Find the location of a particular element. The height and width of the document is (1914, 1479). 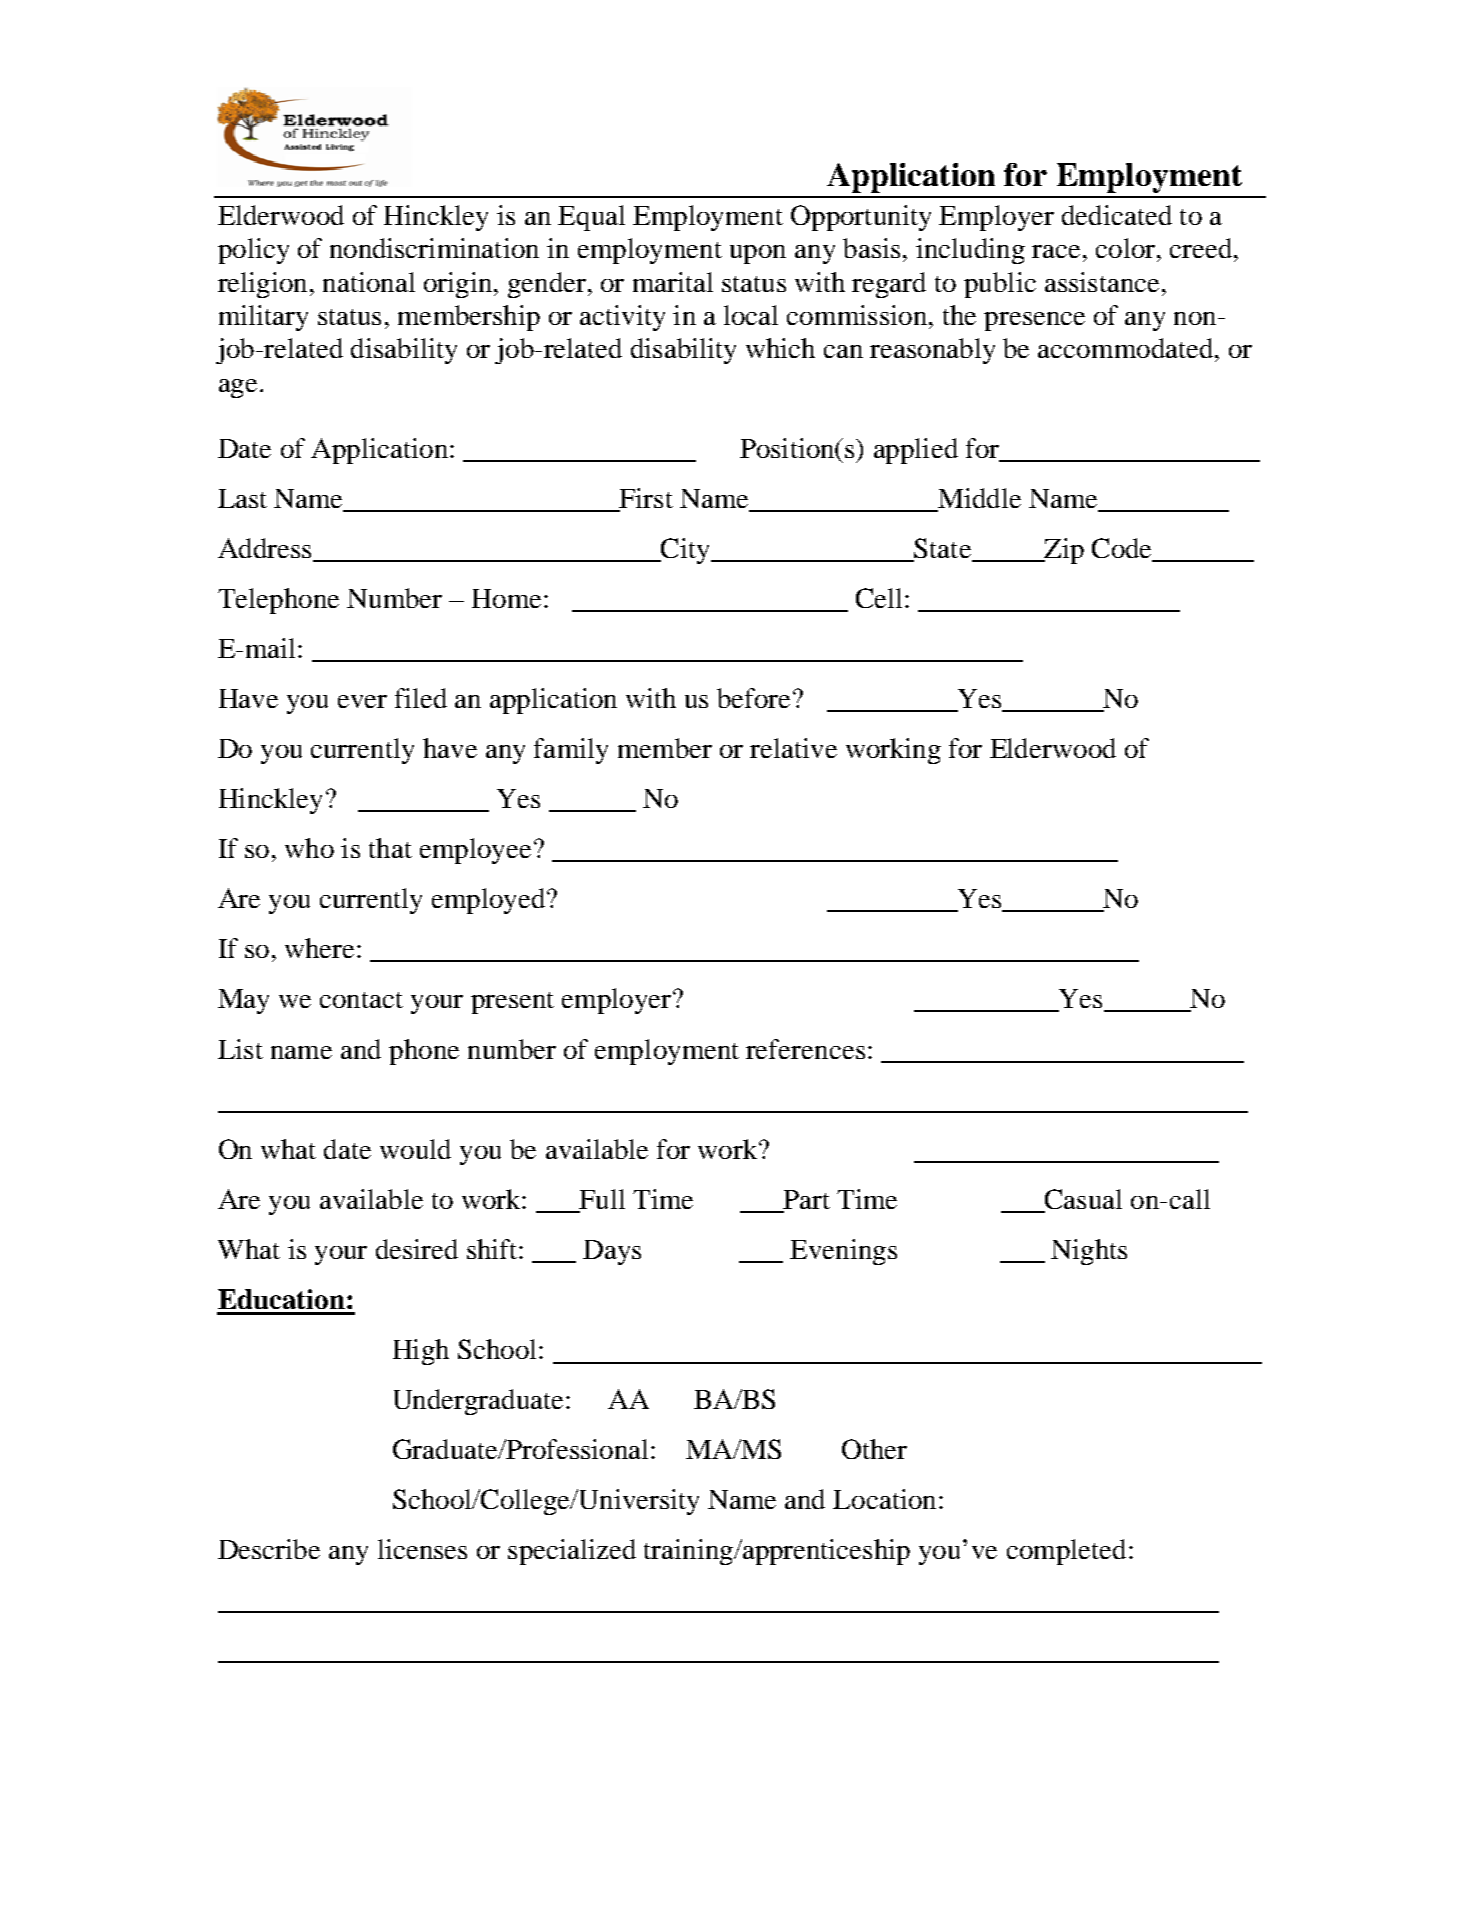

relative is located at coordinates (793, 748).
